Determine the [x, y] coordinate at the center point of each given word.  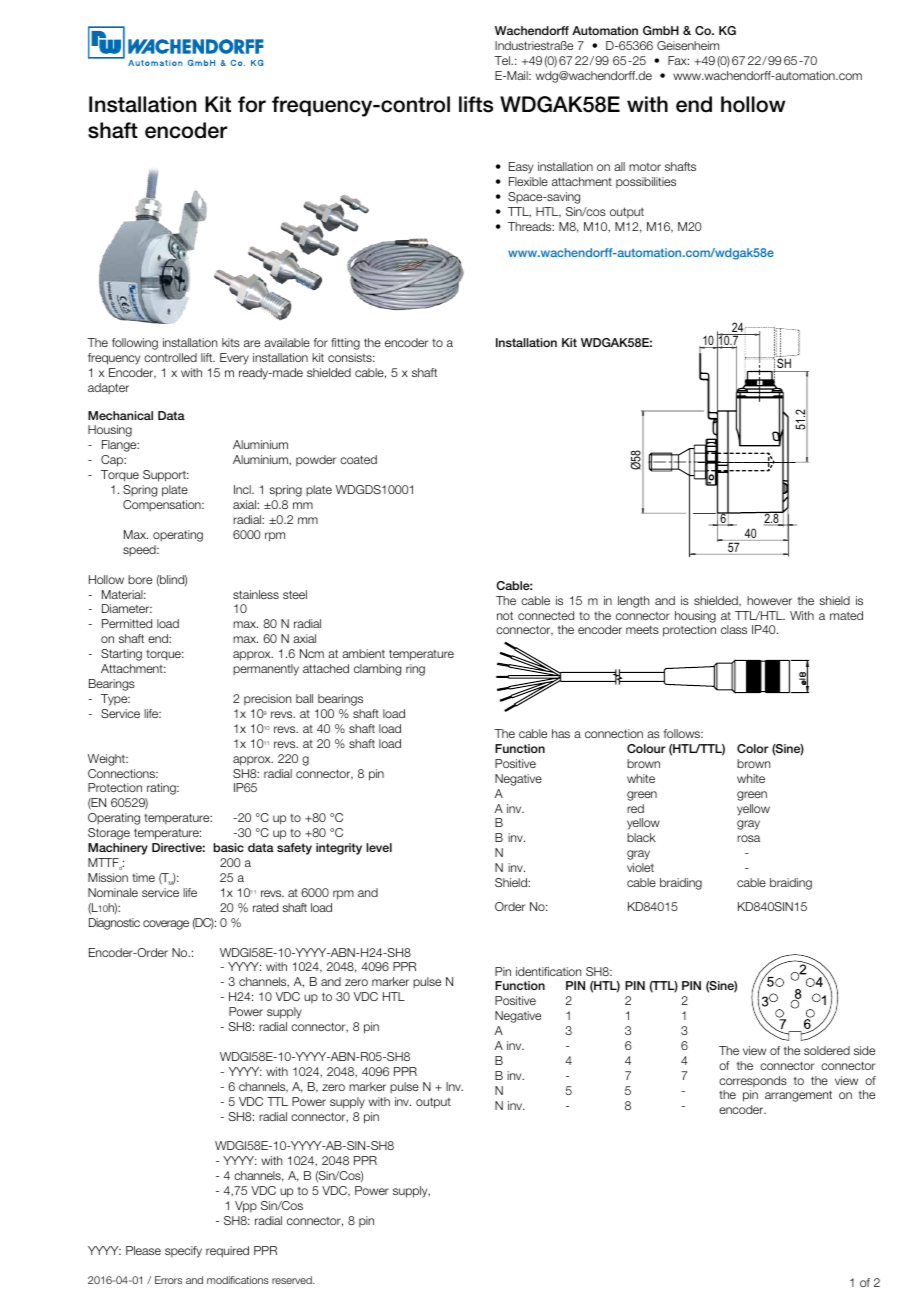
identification [548, 971]
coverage [166, 925]
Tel [503, 60]
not [505, 615]
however [769, 600]
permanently [266, 670]
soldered [827, 1050]
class [734, 629]
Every [234, 359]
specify [183, 1252]
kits [231, 342]
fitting [345, 344]
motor [645, 167]
